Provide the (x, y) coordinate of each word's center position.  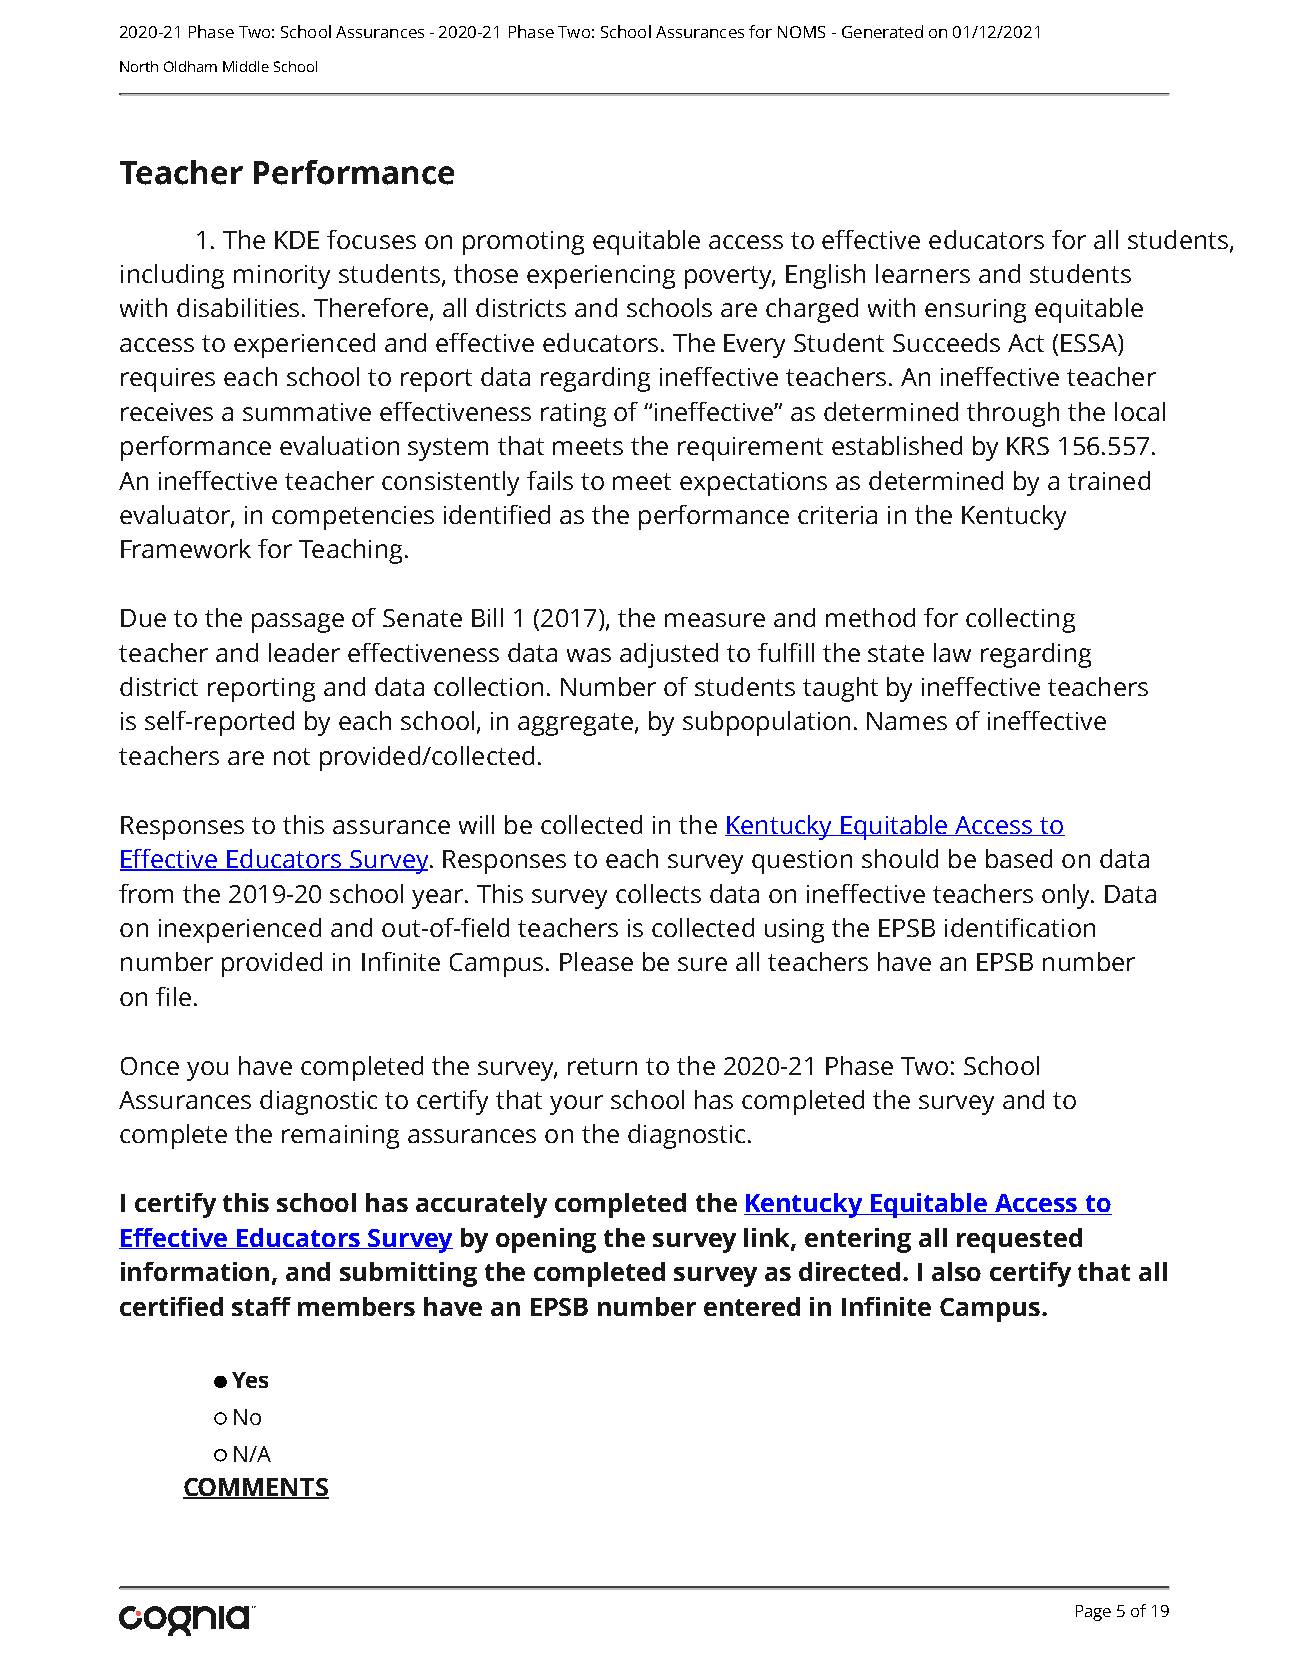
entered (752, 1306)
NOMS (801, 32)
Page (1093, 1613)
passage (298, 623)
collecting (1020, 620)
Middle (246, 66)
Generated (882, 31)
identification (1020, 927)
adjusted (669, 655)
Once (150, 1066)
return (602, 1066)
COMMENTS (256, 1488)
